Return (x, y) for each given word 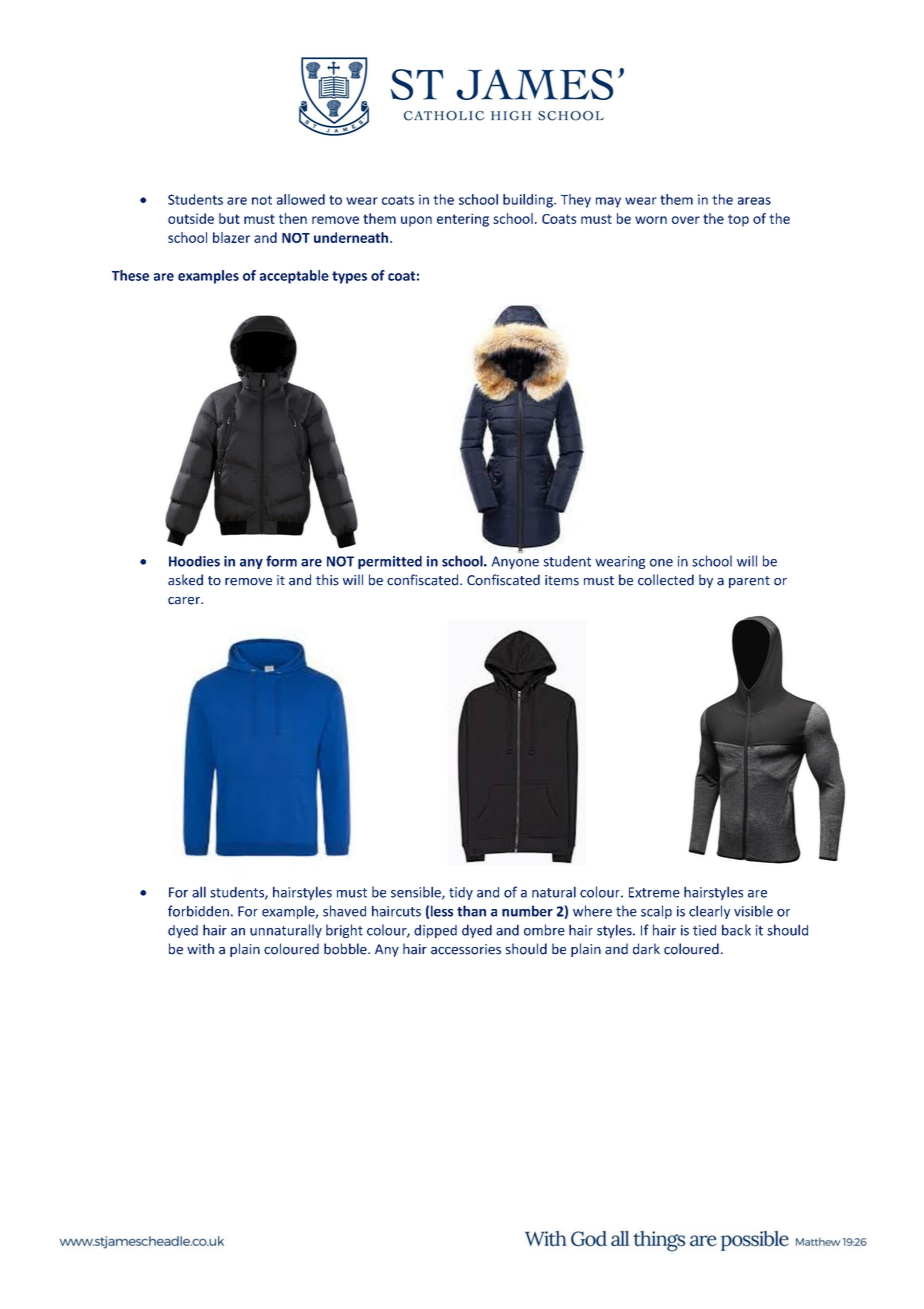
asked (185, 580)
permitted (390, 562)
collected (666, 580)
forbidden (198, 911)
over (686, 220)
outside (191, 218)
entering (463, 220)
